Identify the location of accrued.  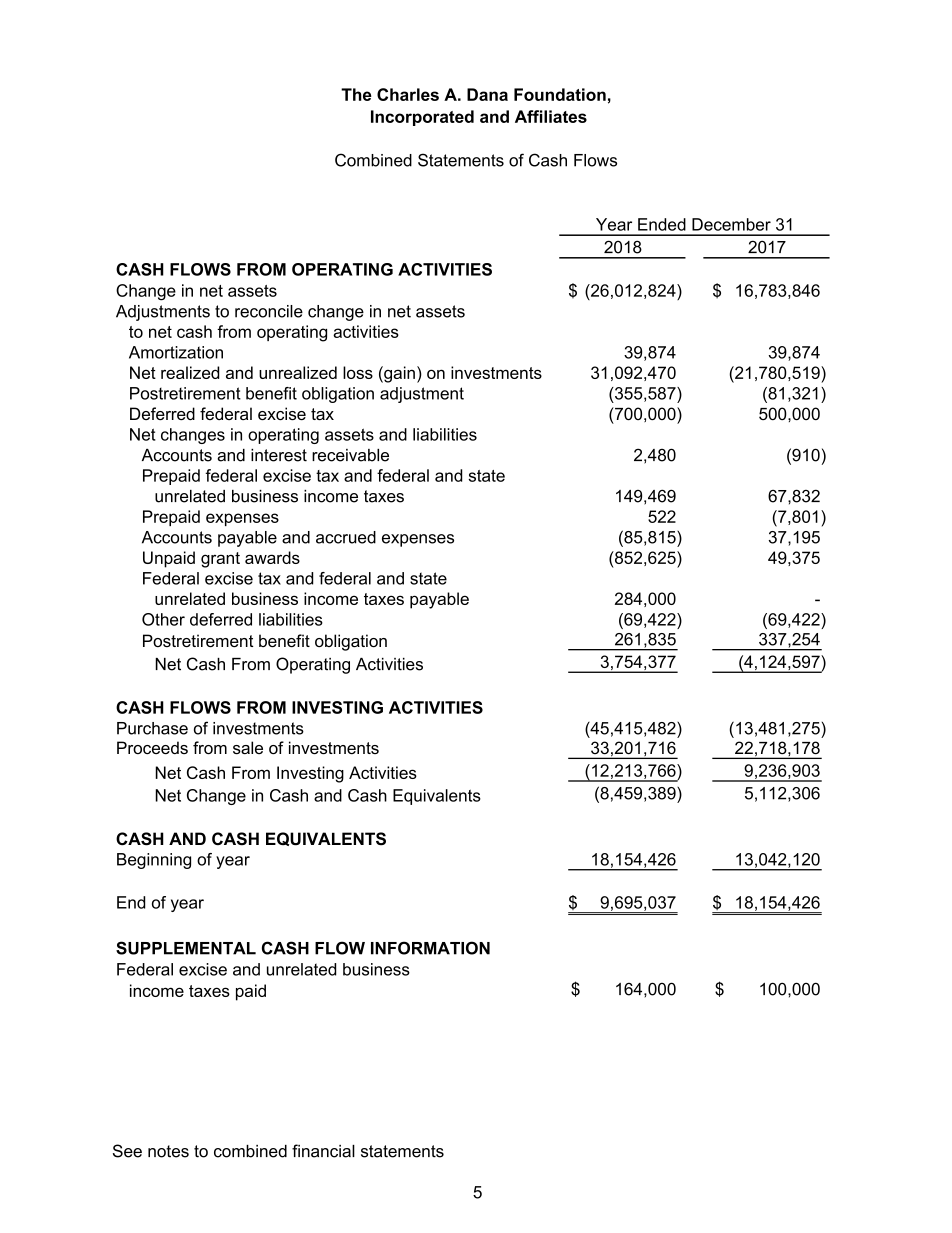
(346, 537).
